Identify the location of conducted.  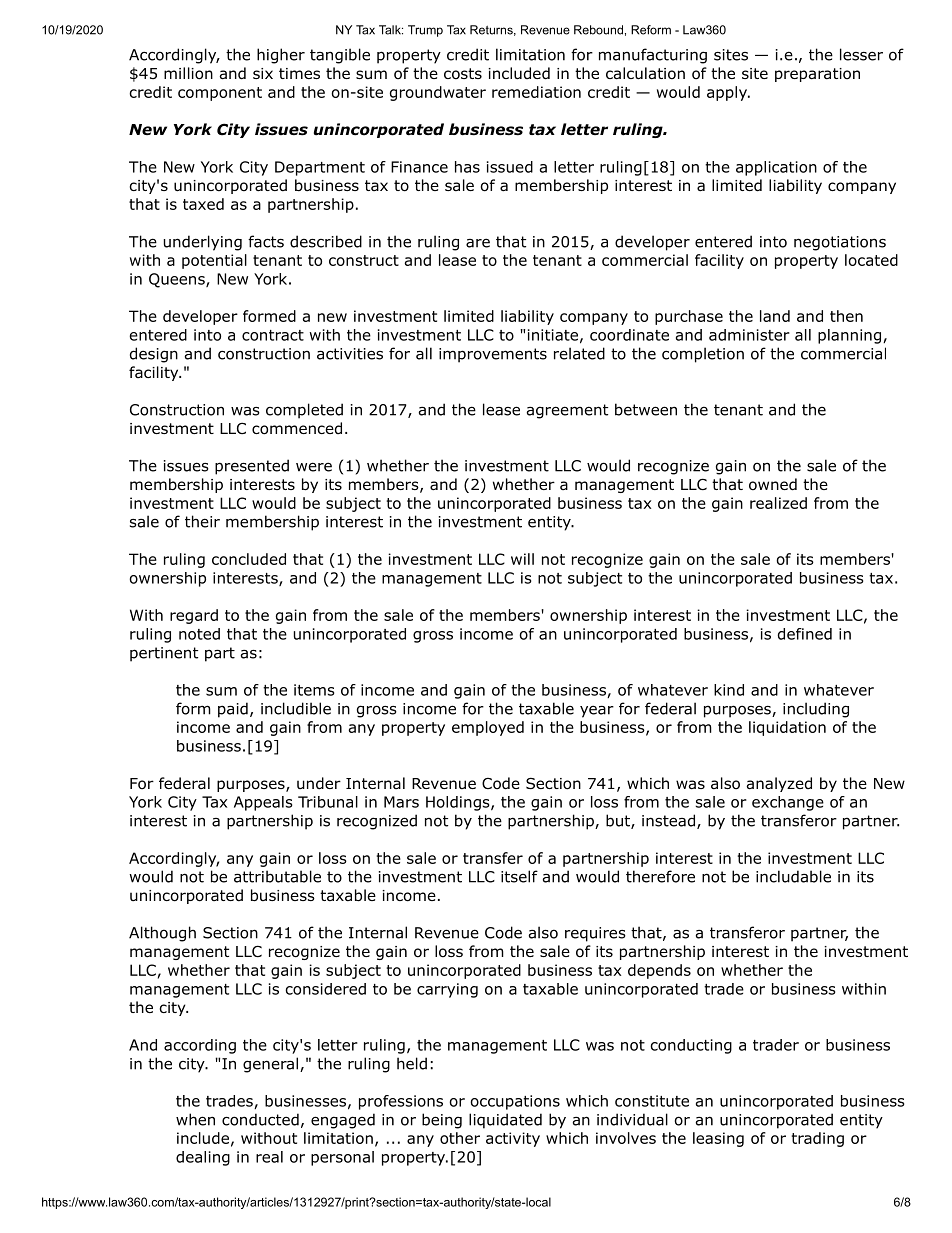
(260, 1119).
